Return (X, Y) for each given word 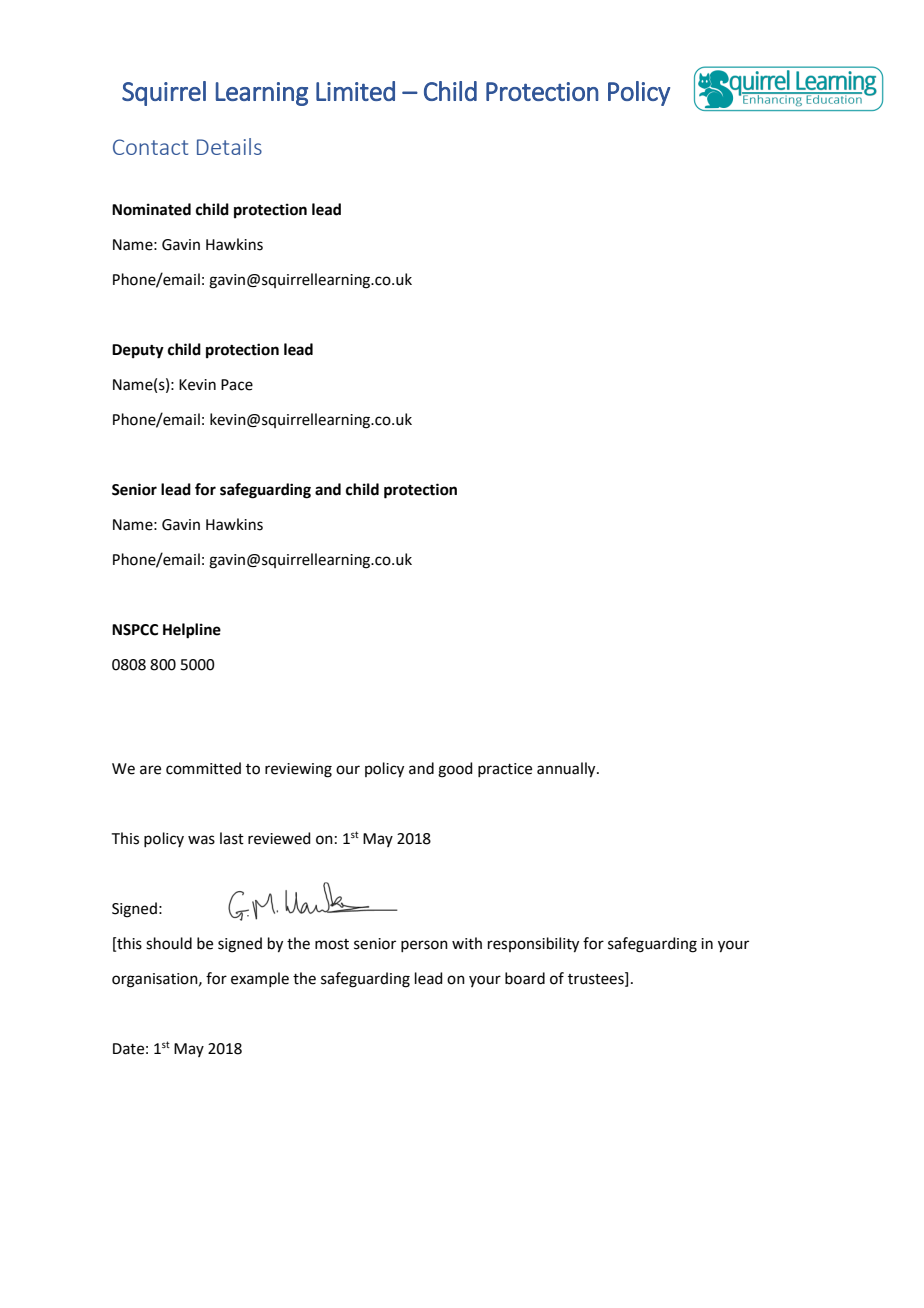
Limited (355, 91)
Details (229, 146)
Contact (150, 147)
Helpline (192, 631)
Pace (237, 385)
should (169, 943)
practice (505, 770)
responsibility (533, 945)
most (332, 944)
